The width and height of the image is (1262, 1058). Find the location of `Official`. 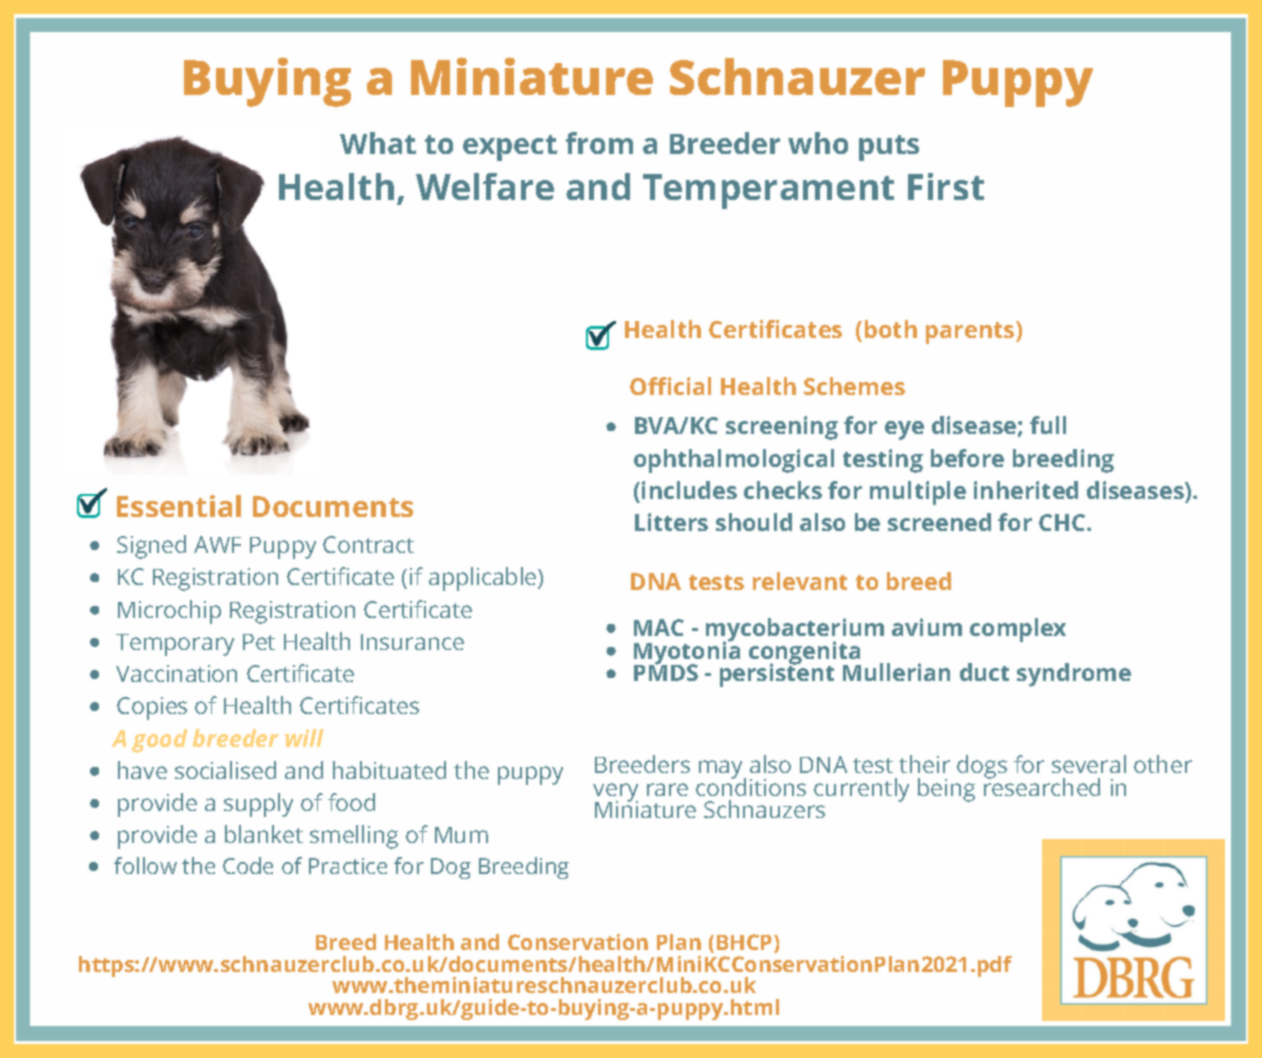

Official is located at coordinates (670, 386).
